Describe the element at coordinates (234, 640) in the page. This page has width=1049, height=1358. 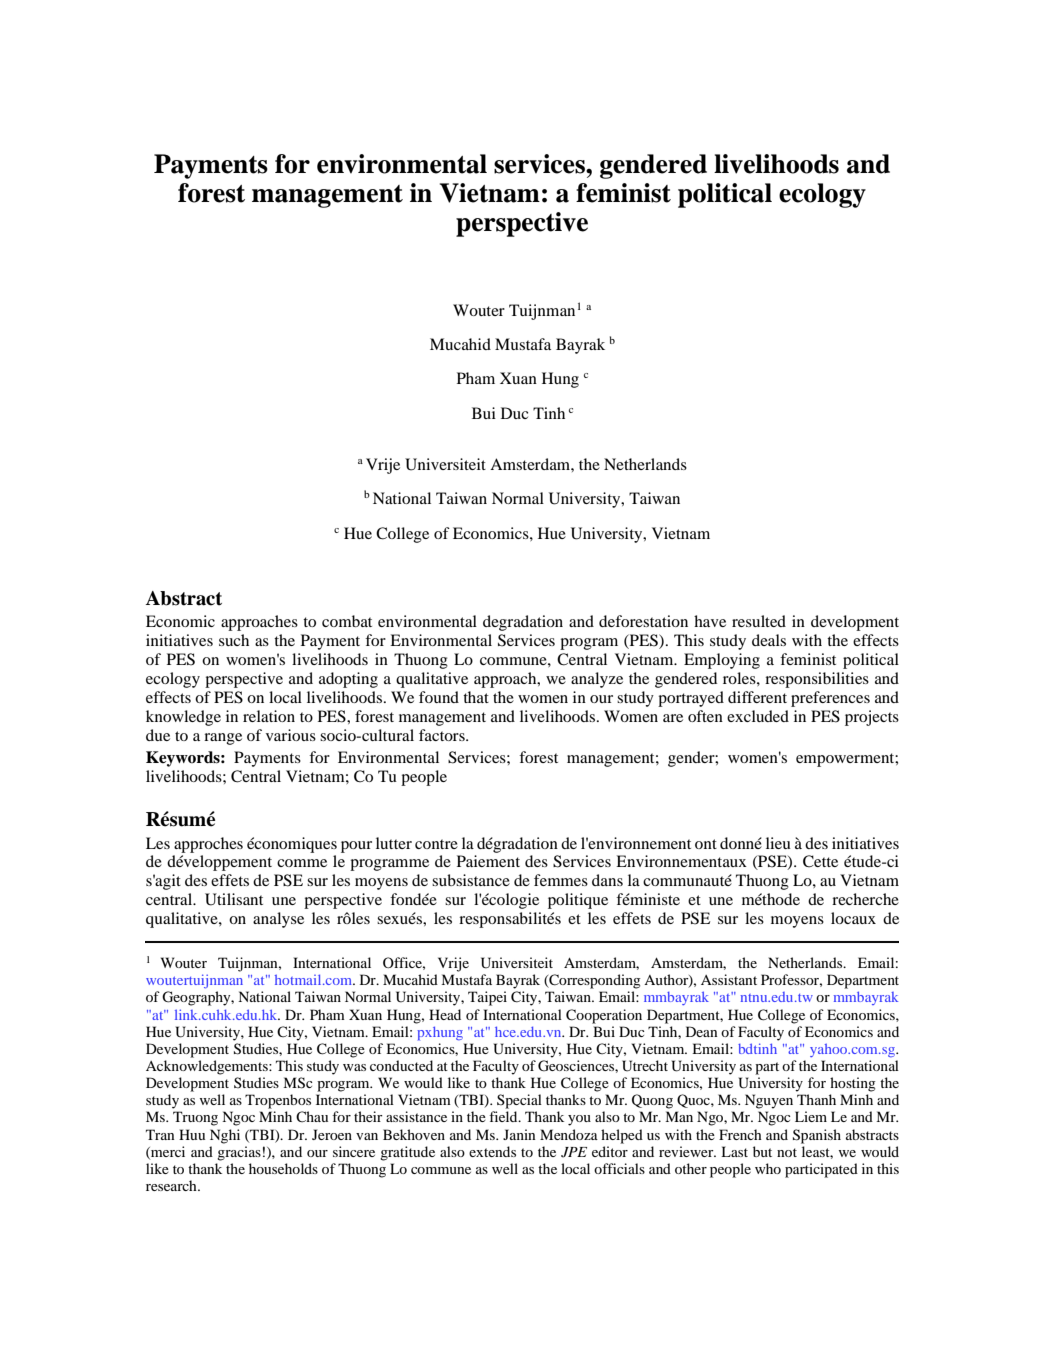
I see `such` at that location.
